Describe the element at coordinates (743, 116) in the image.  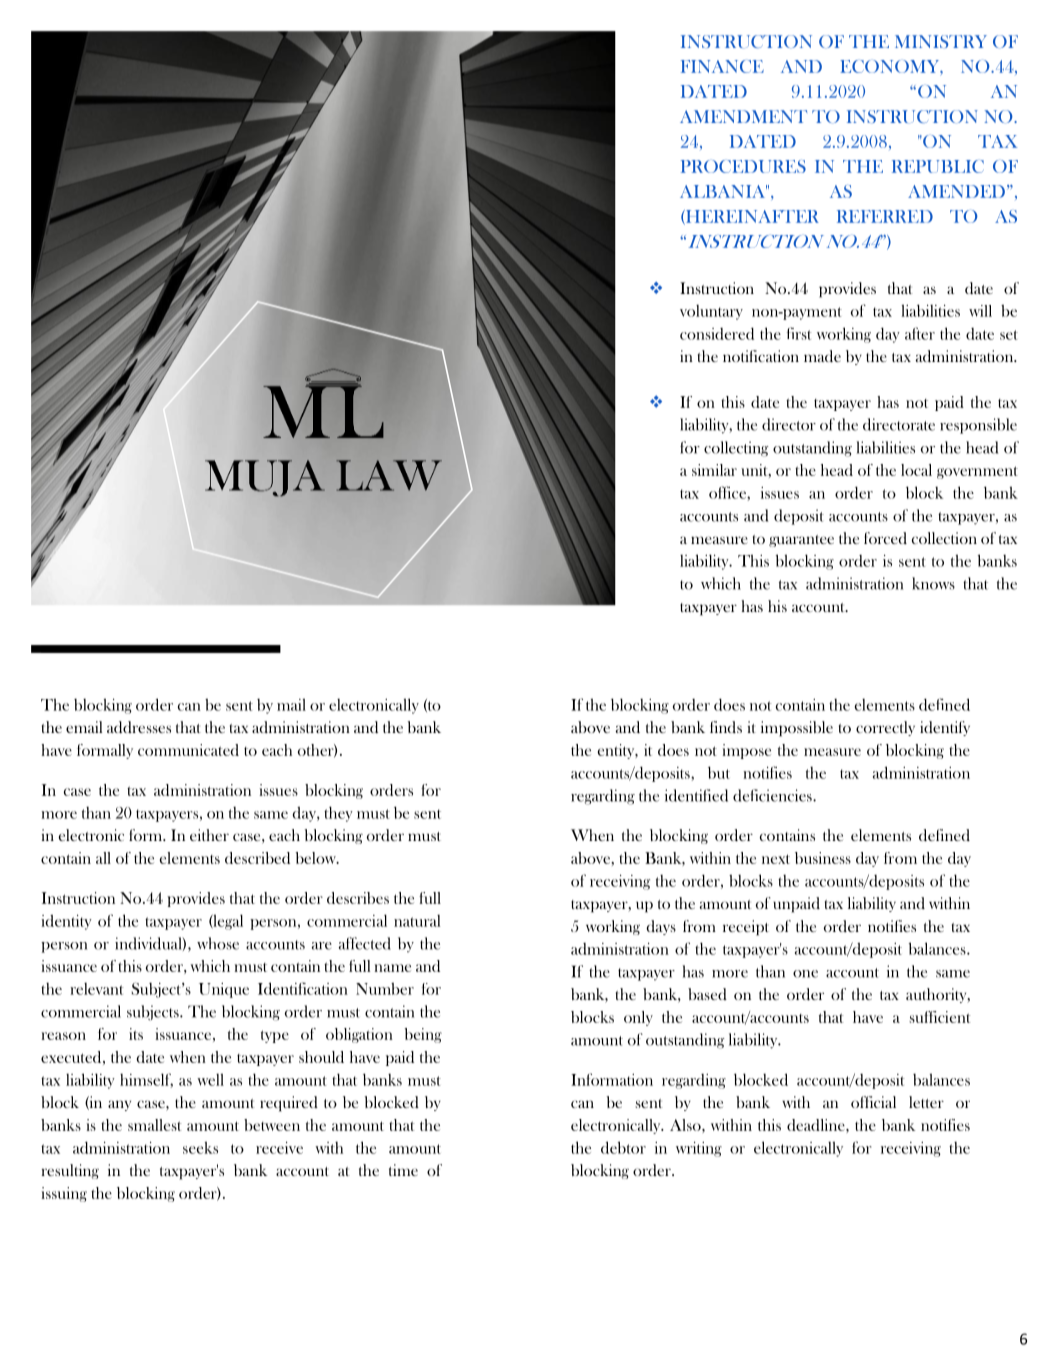
I see `AMENDMENT` at that location.
